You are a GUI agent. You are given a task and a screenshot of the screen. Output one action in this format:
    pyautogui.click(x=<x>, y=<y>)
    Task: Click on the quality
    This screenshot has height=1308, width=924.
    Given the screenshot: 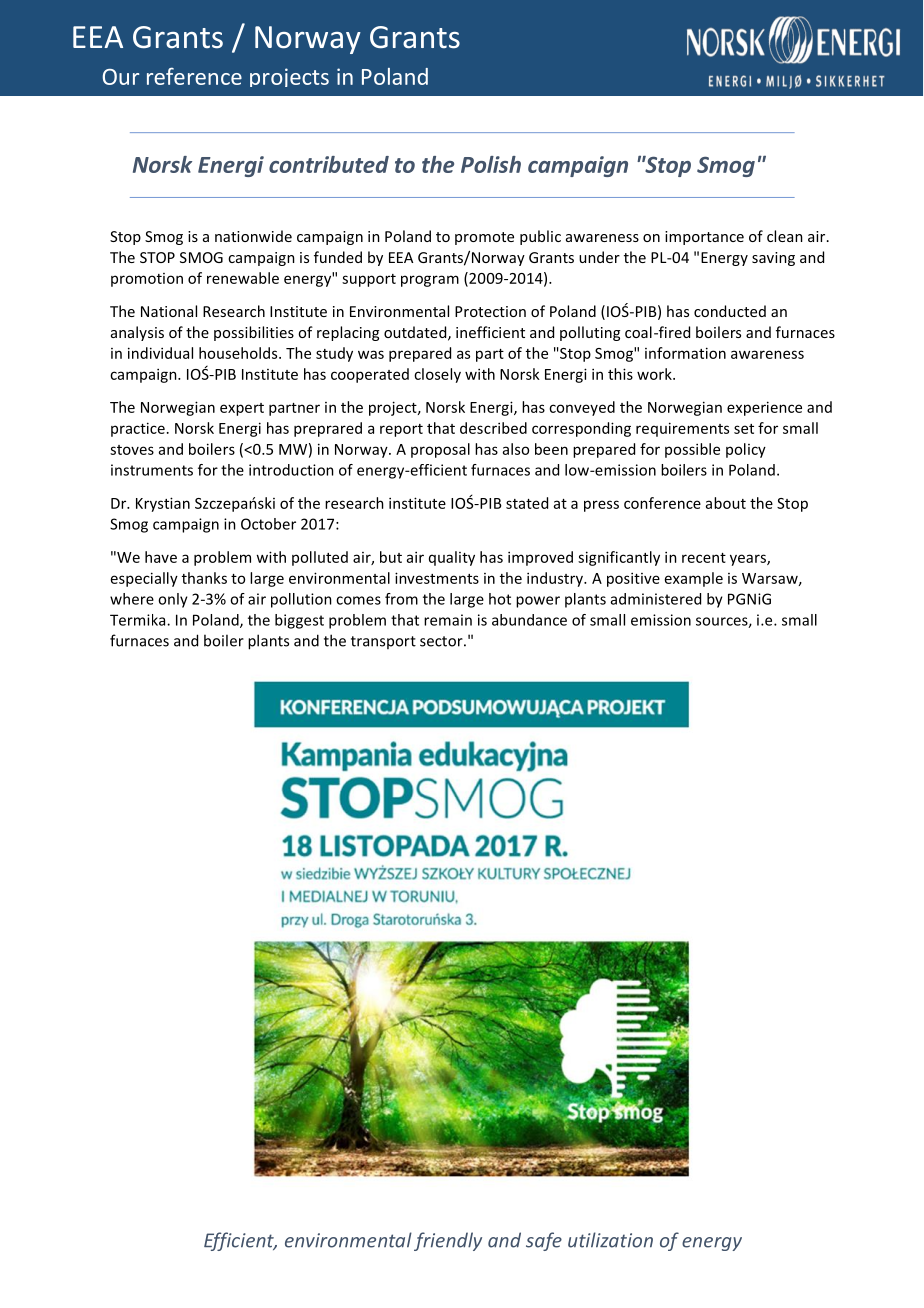 What is the action you would take?
    pyautogui.click(x=452, y=558)
